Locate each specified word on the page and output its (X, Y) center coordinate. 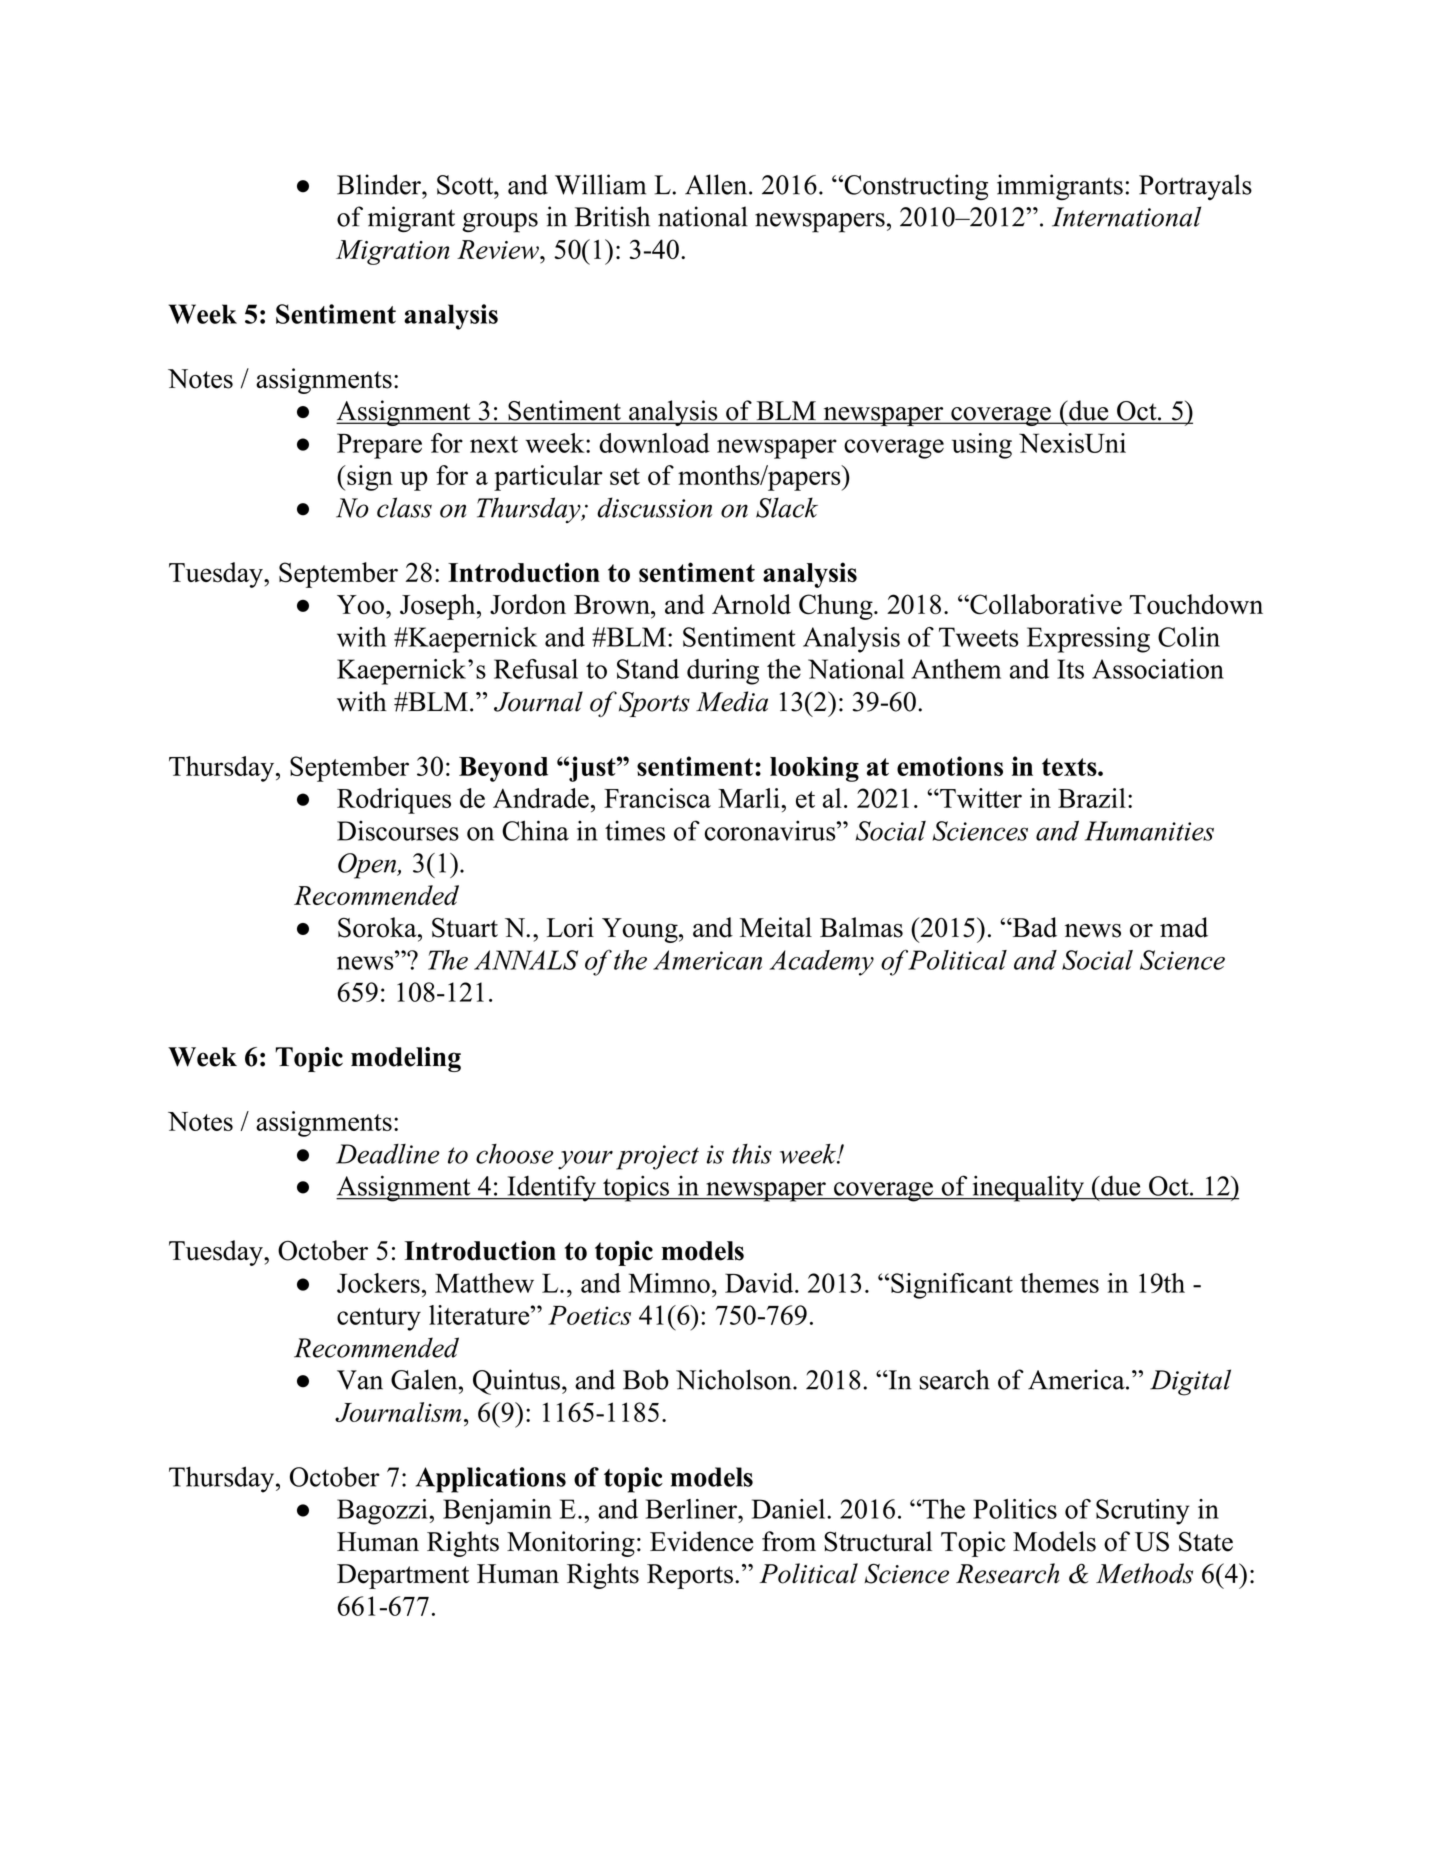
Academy (821, 963)
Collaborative (1045, 604)
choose (514, 1154)
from (789, 1541)
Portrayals (1195, 187)
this (752, 1154)
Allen (717, 184)
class (404, 507)
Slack (787, 507)
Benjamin (497, 1512)
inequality (1028, 1188)
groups (500, 223)
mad (1184, 927)
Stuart (465, 927)
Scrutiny (1143, 1512)
